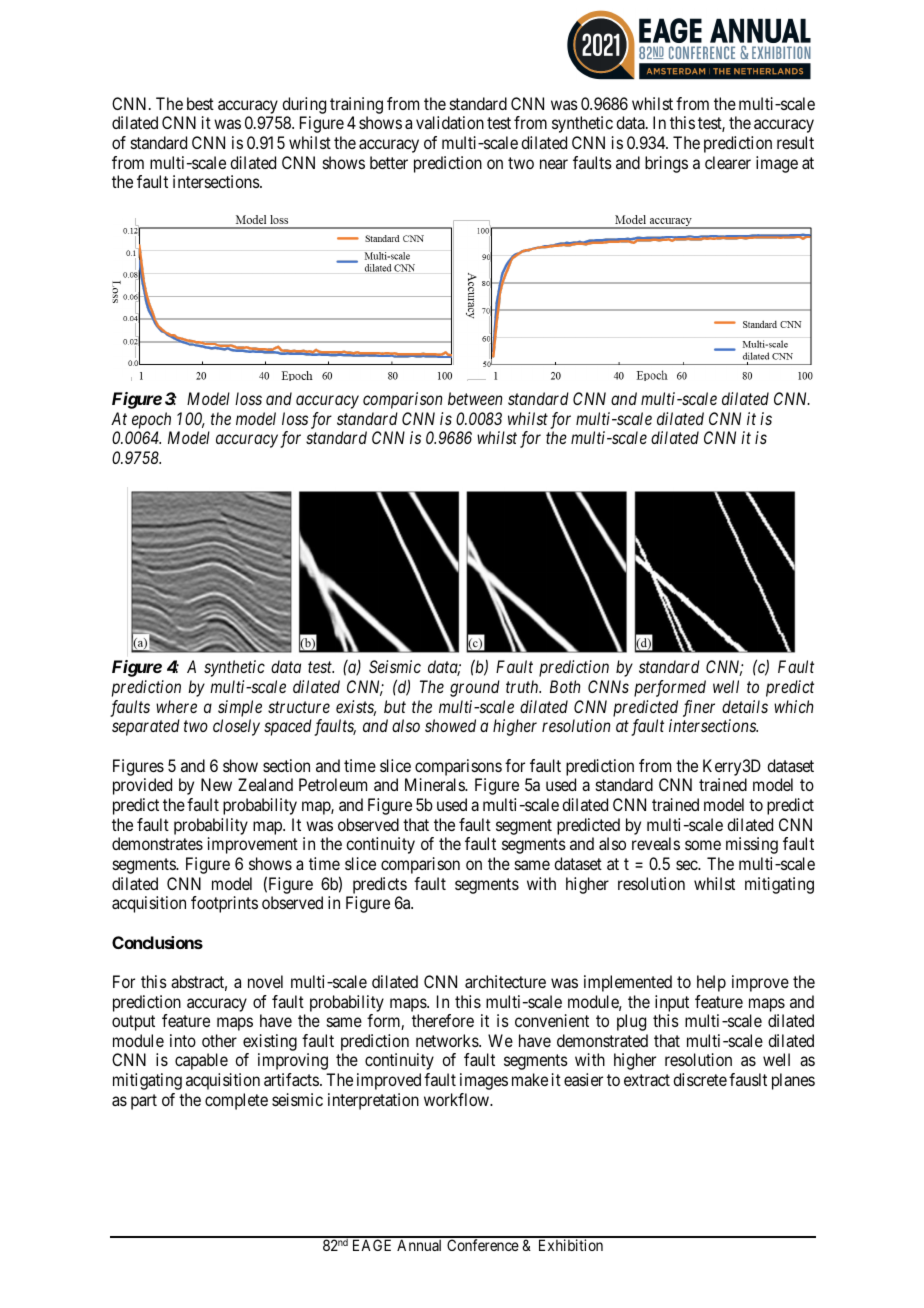 The image size is (924, 1308). What do you see at coordinates (711, 983) in the page?
I see `help` at bounding box center [711, 983].
